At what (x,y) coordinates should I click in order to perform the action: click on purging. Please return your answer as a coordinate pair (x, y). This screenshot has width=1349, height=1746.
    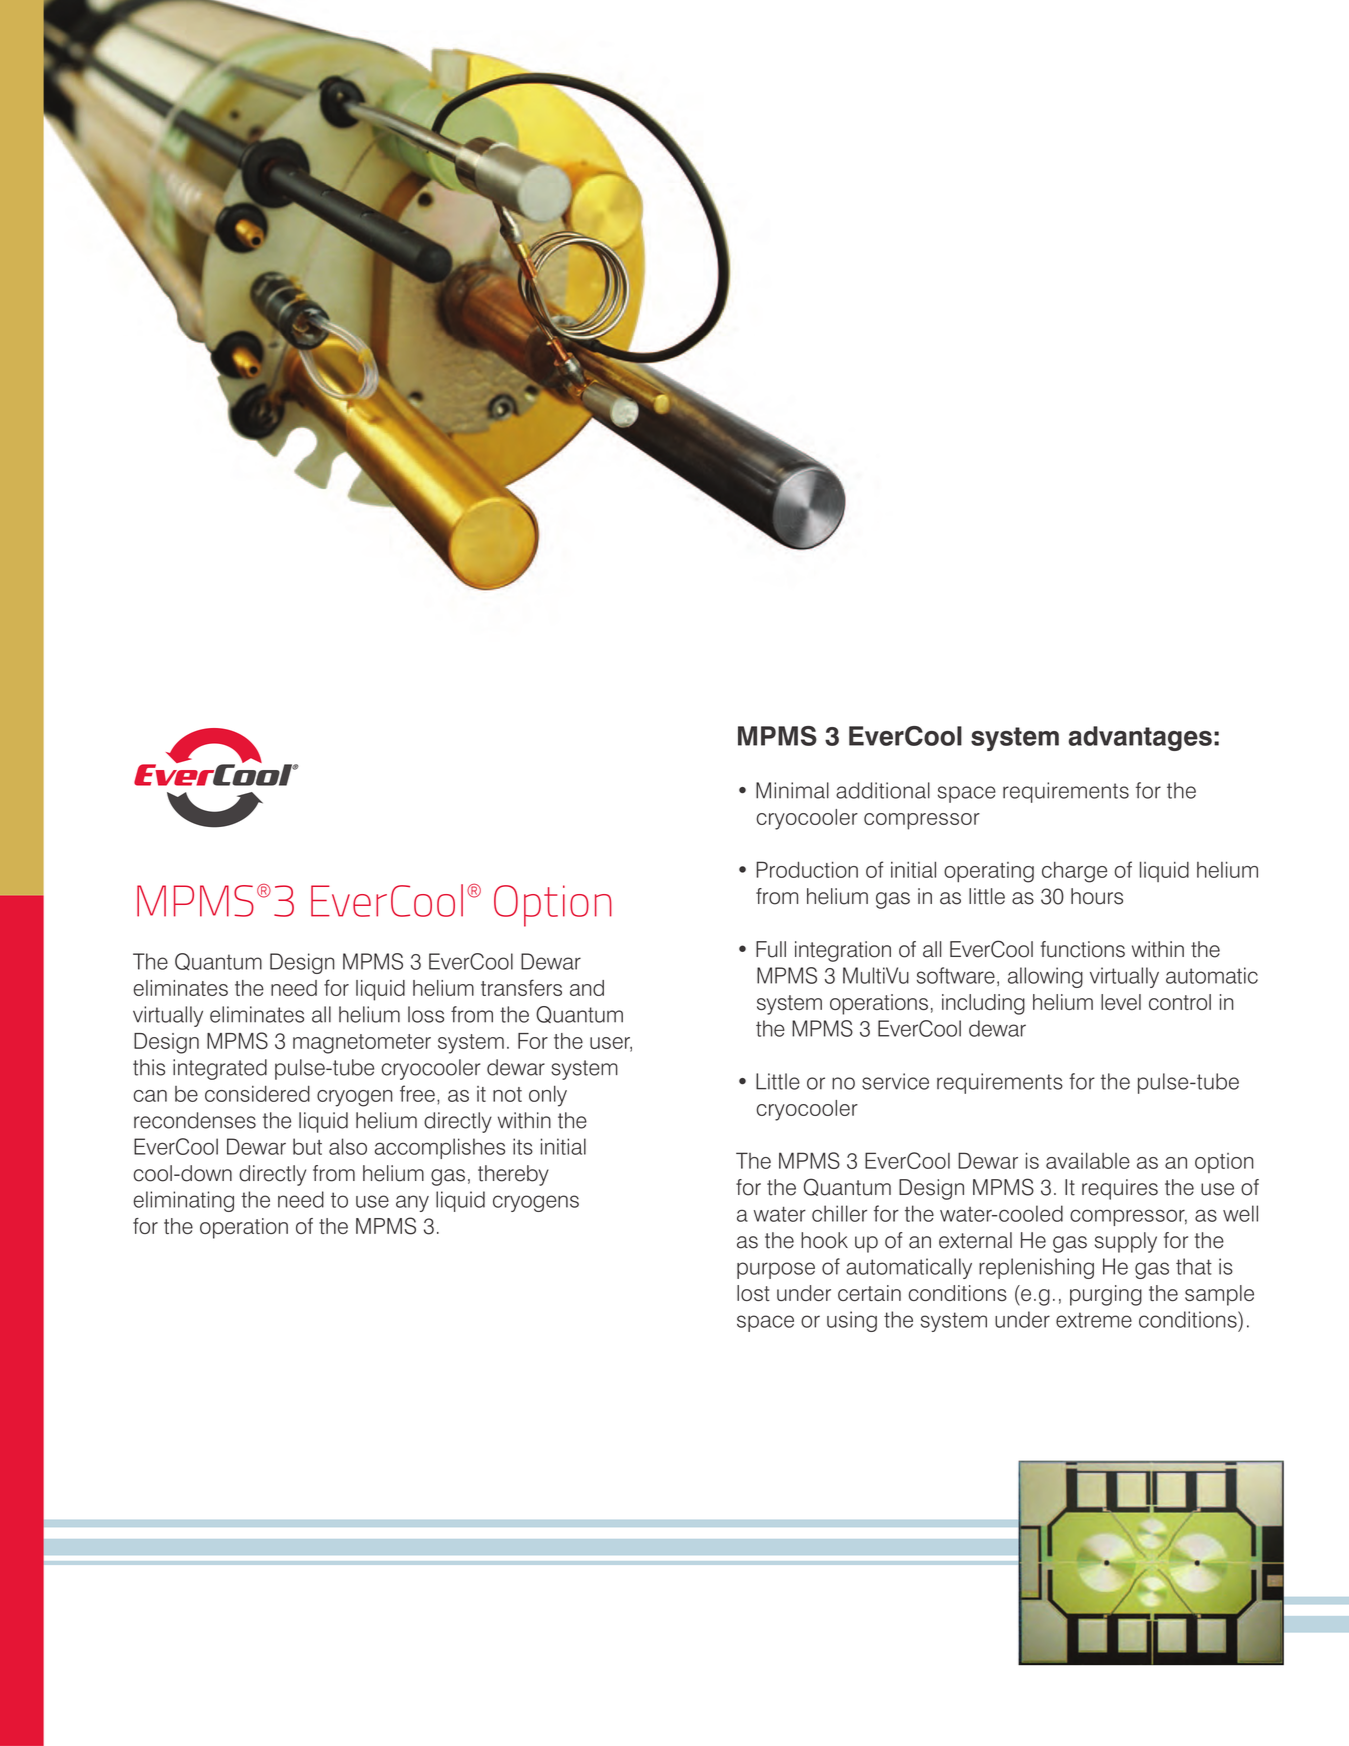
    Looking at the image, I should click on (1106, 1295).
